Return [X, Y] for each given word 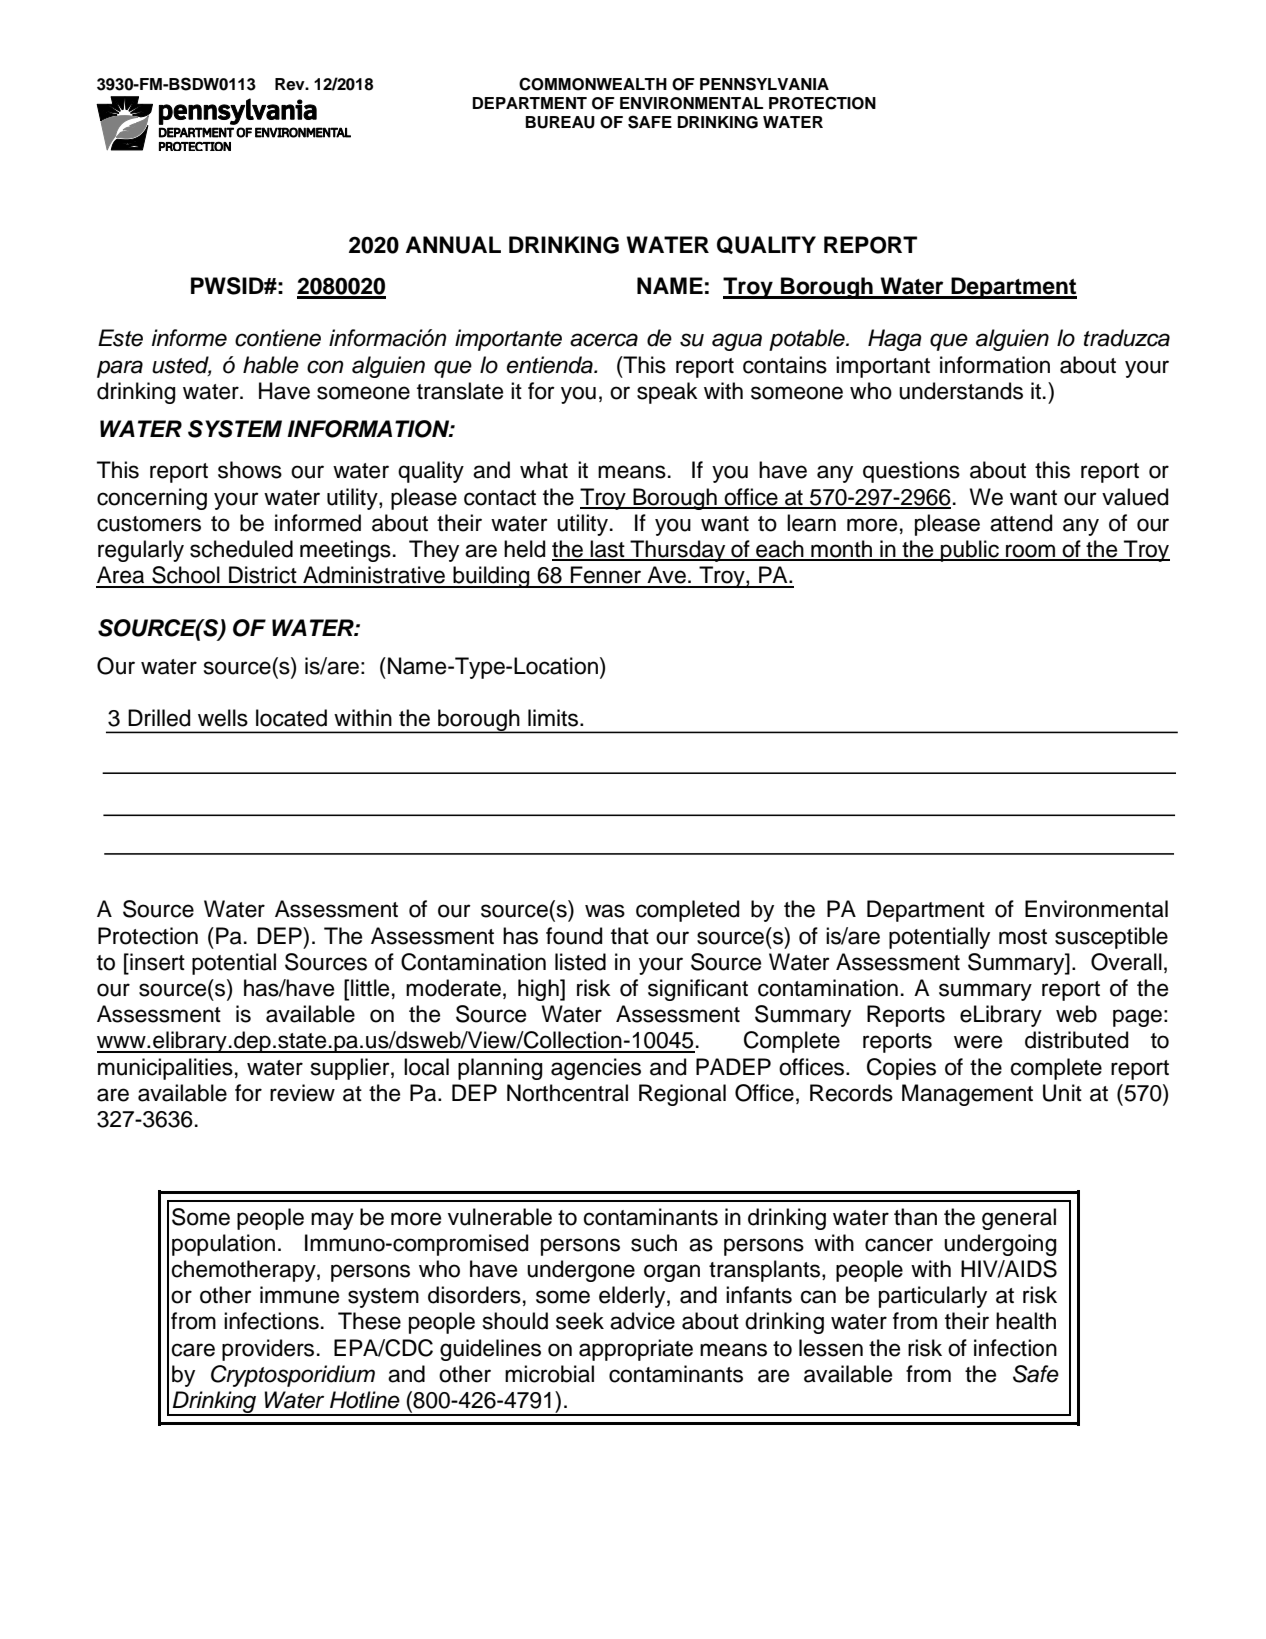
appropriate [636, 1350]
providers [268, 1350]
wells [223, 718]
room [1031, 552]
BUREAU [560, 122]
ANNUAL [453, 245]
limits [554, 718]
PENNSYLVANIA [764, 84]
